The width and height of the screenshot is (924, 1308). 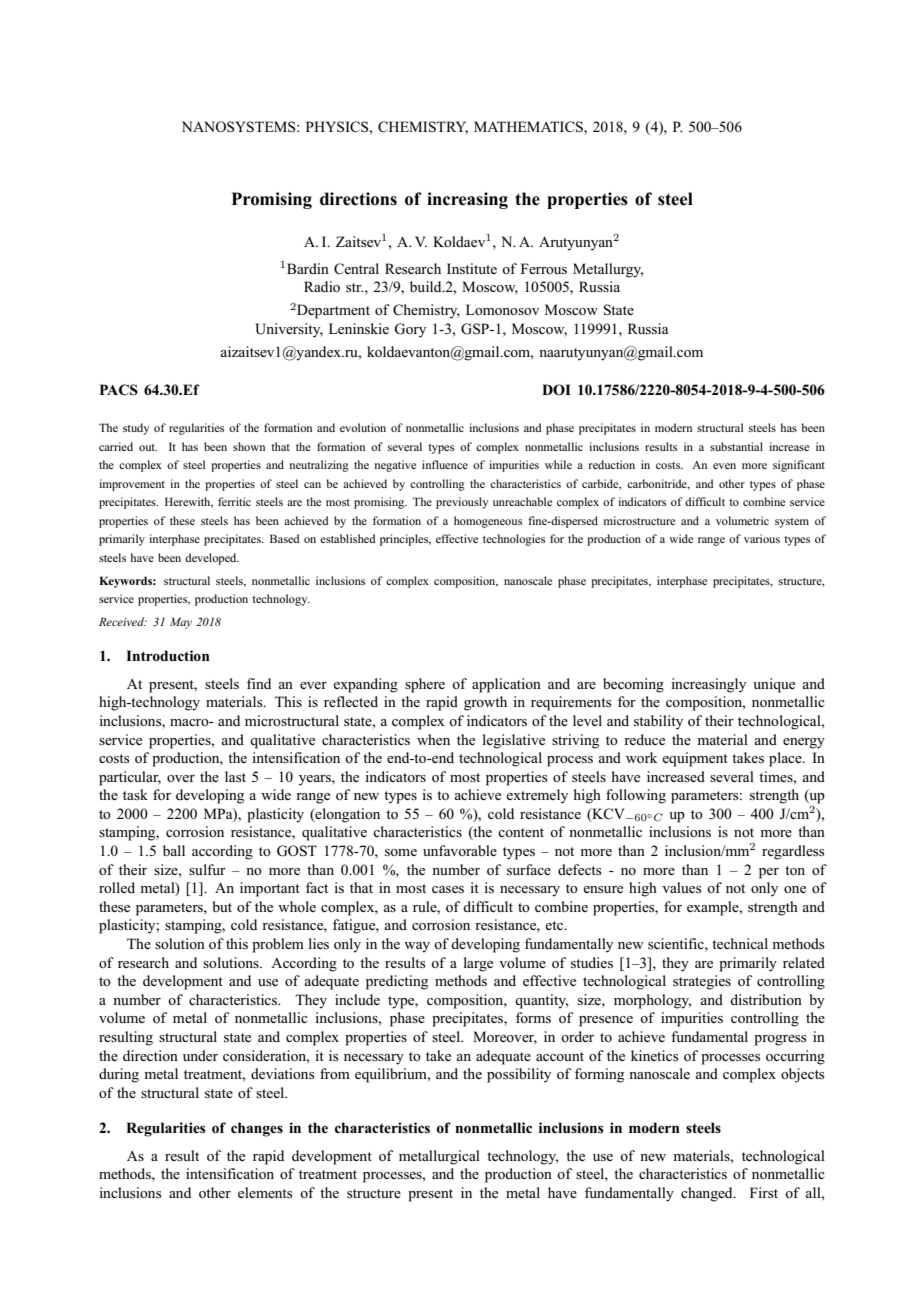 I want to click on substantial, so click(x=736, y=446).
